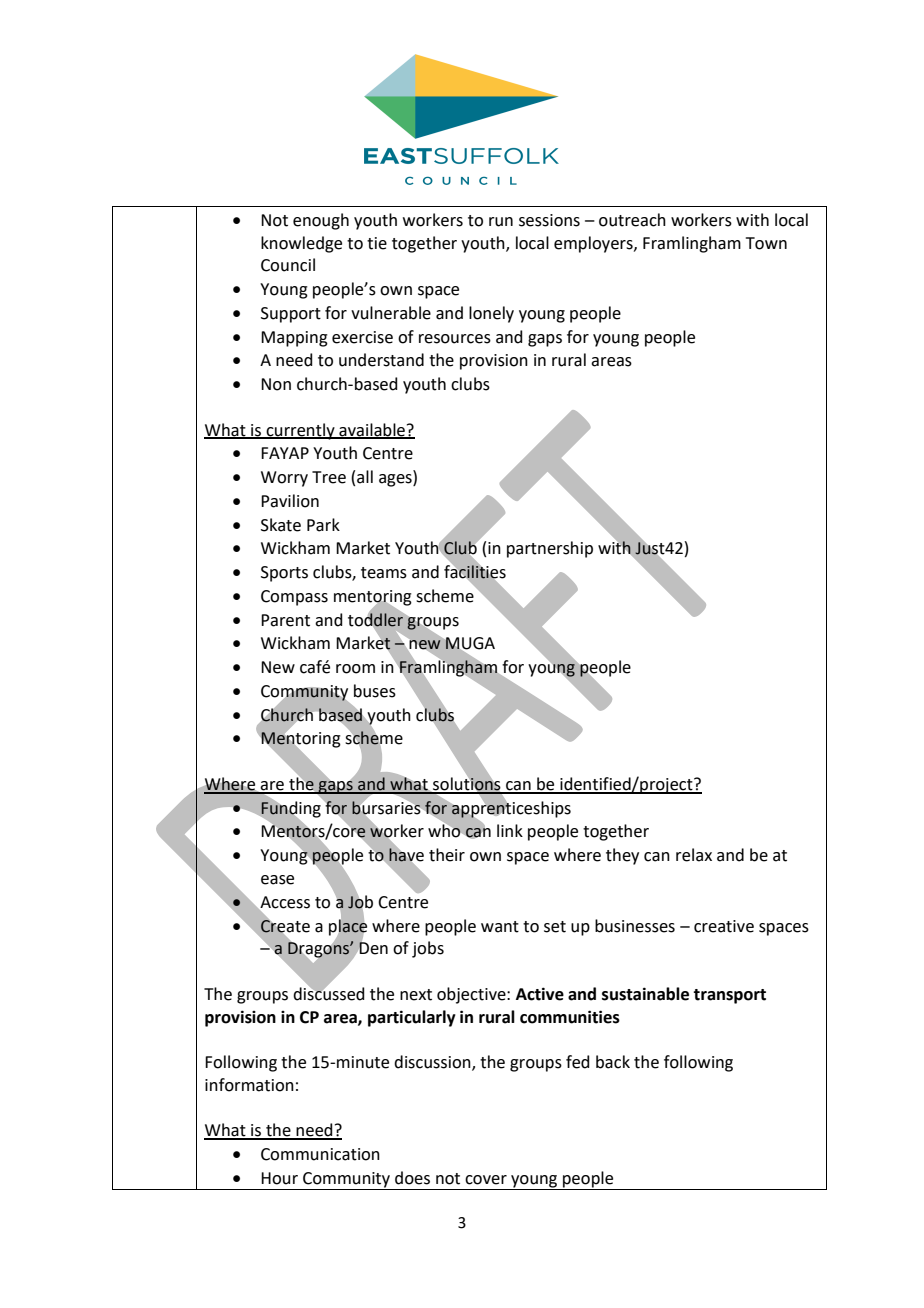  What do you see at coordinates (486, 1180) in the screenshot?
I see `cover` at bounding box center [486, 1180].
